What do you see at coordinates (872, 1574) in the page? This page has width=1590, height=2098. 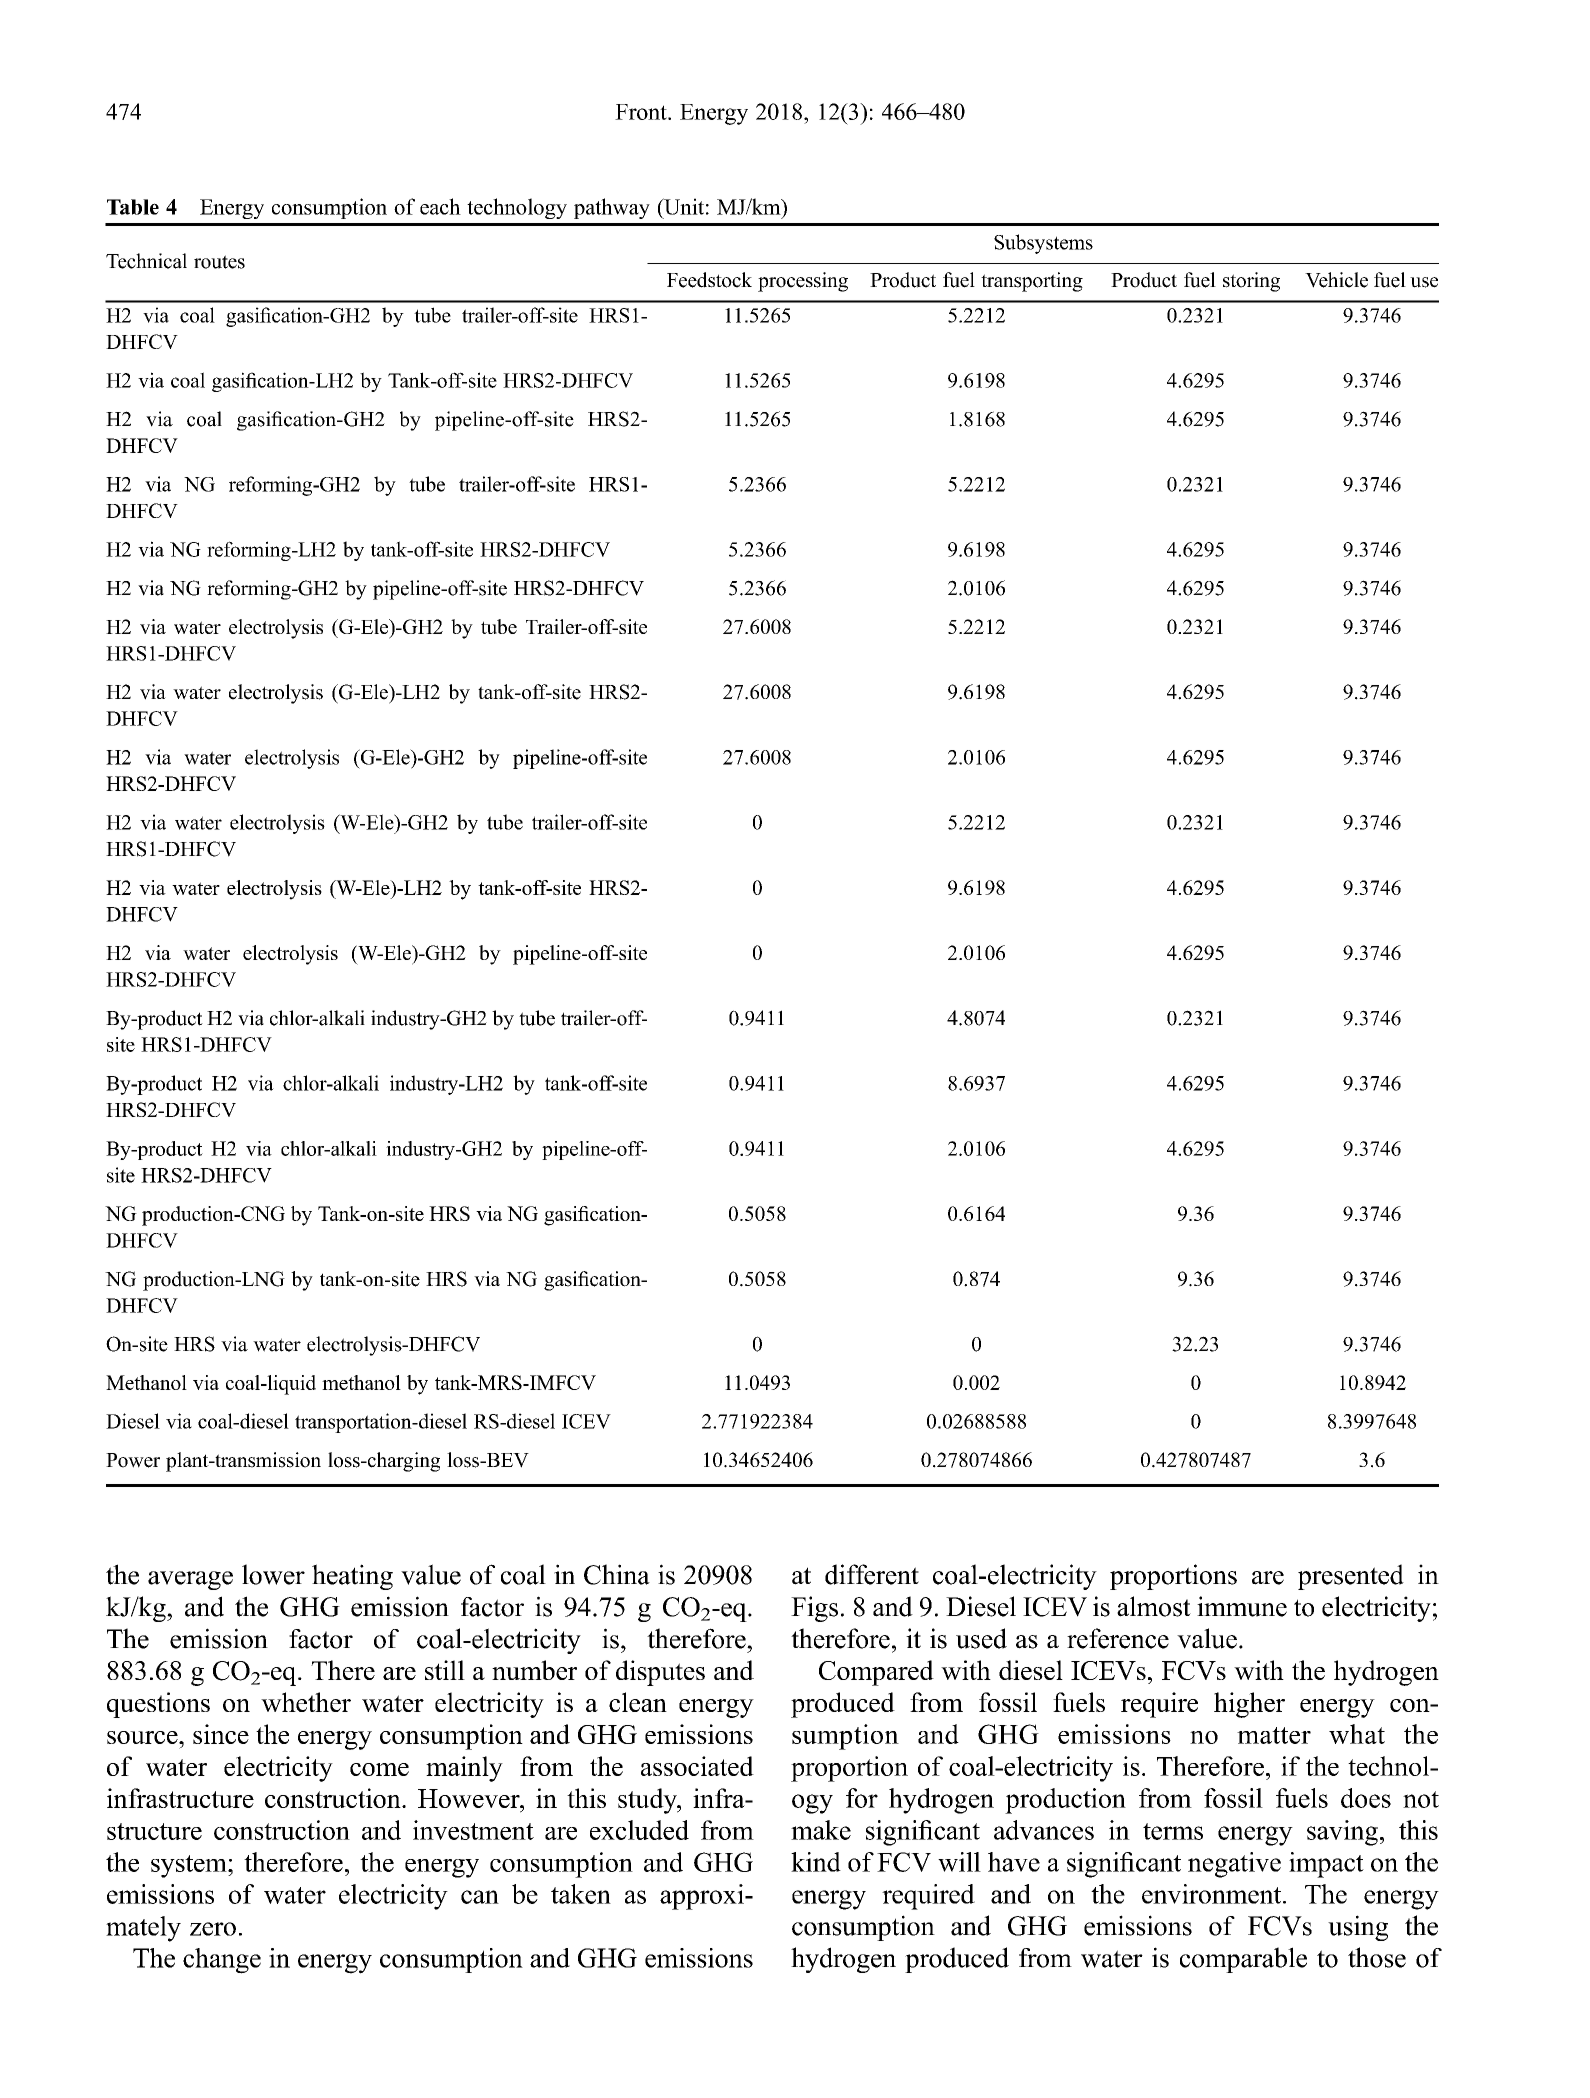 I see `different` at bounding box center [872, 1574].
